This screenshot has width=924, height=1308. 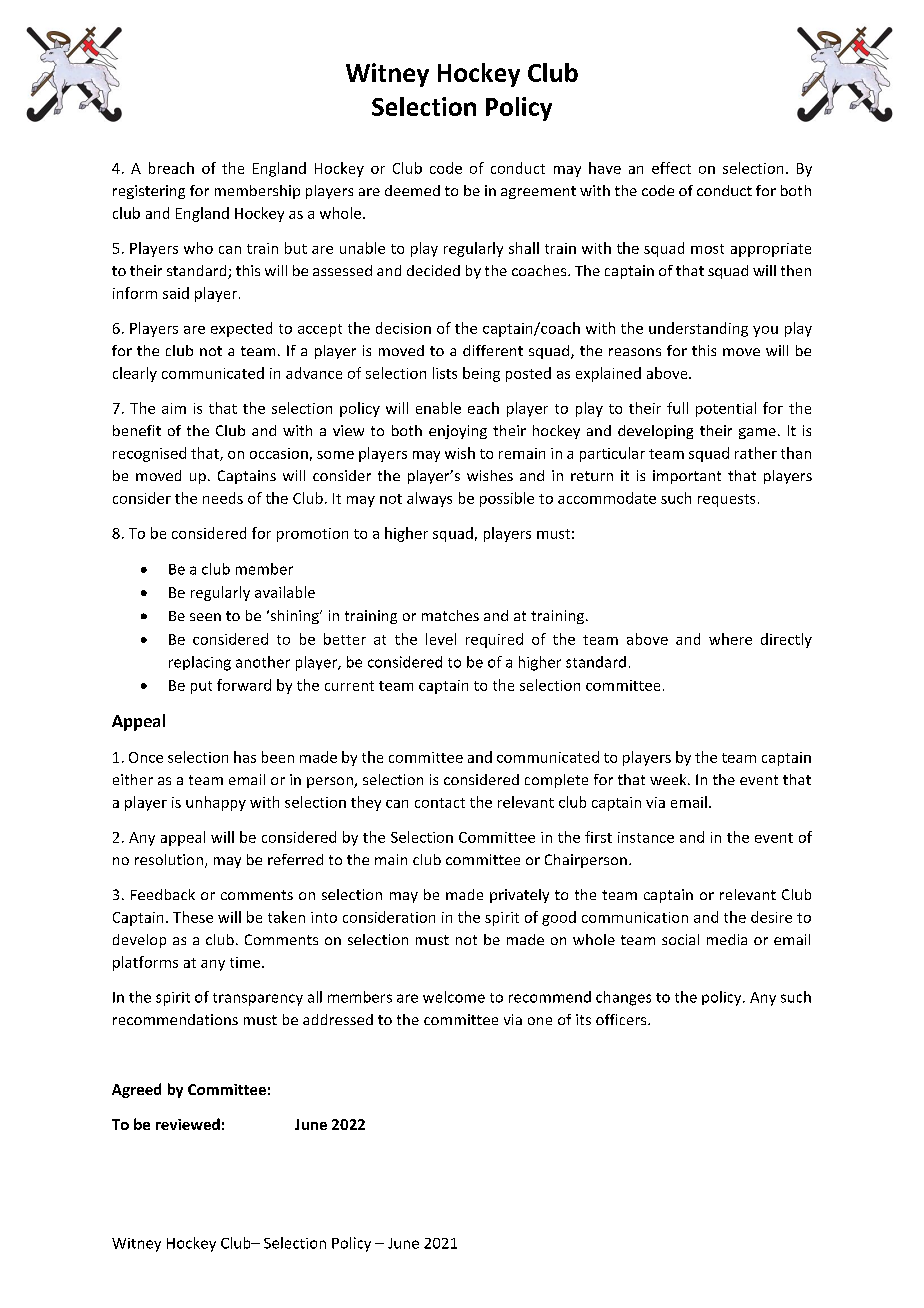 What do you see at coordinates (169, 859) in the screenshot?
I see `resolution` at bounding box center [169, 859].
